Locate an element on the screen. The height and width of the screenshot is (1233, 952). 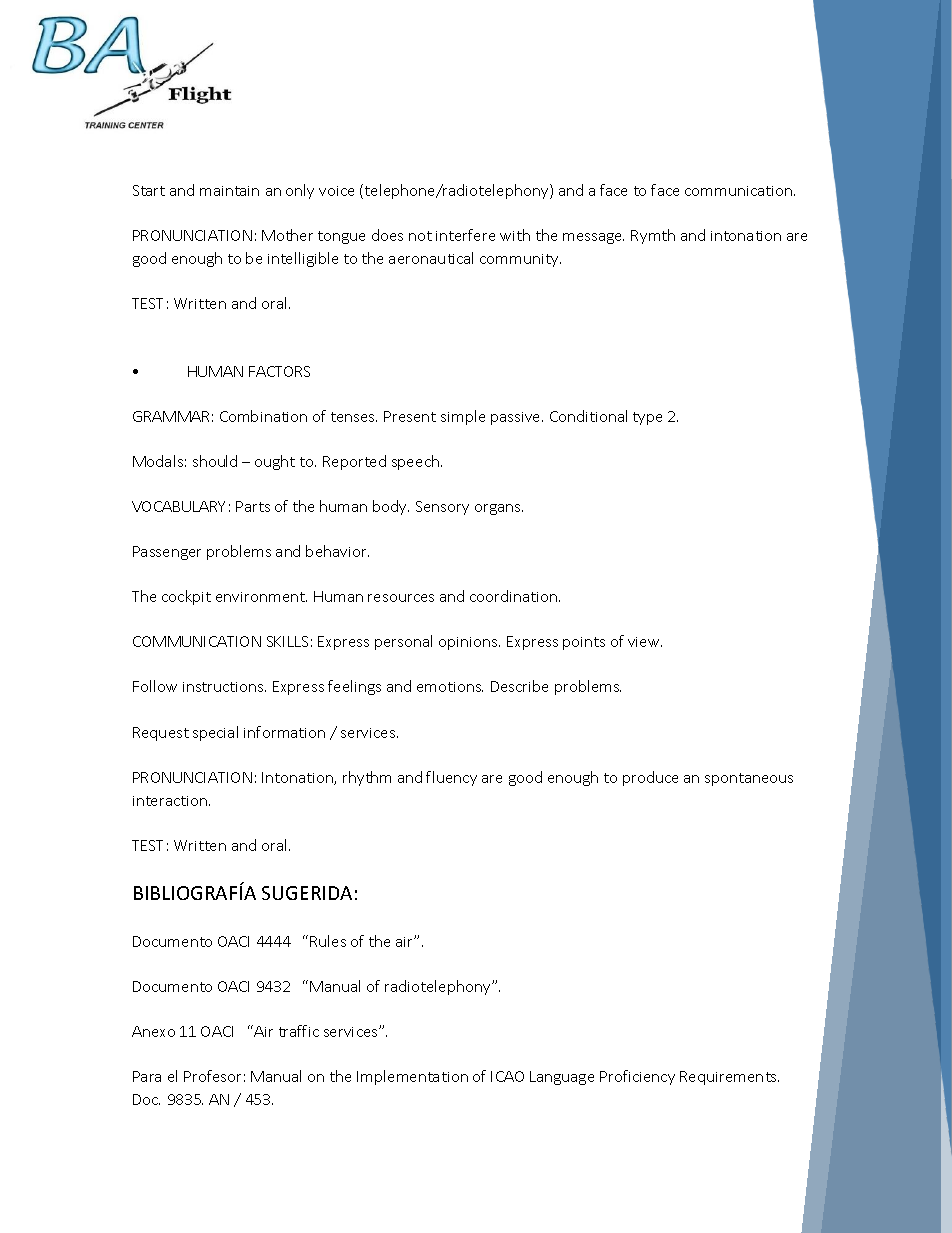
interaction is located at coordinates (171, 801).
